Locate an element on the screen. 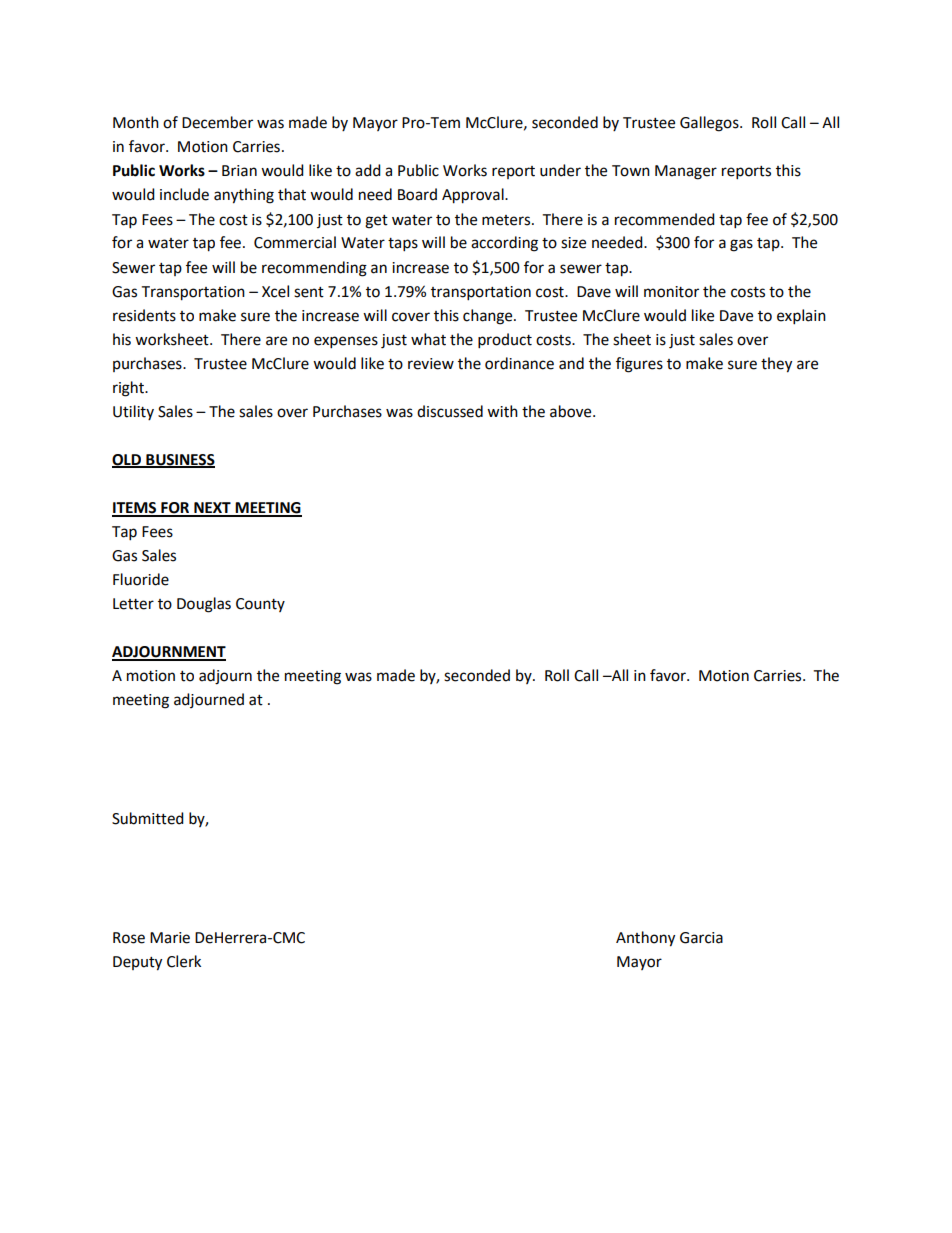  December is located at coordinates (217, 122).
